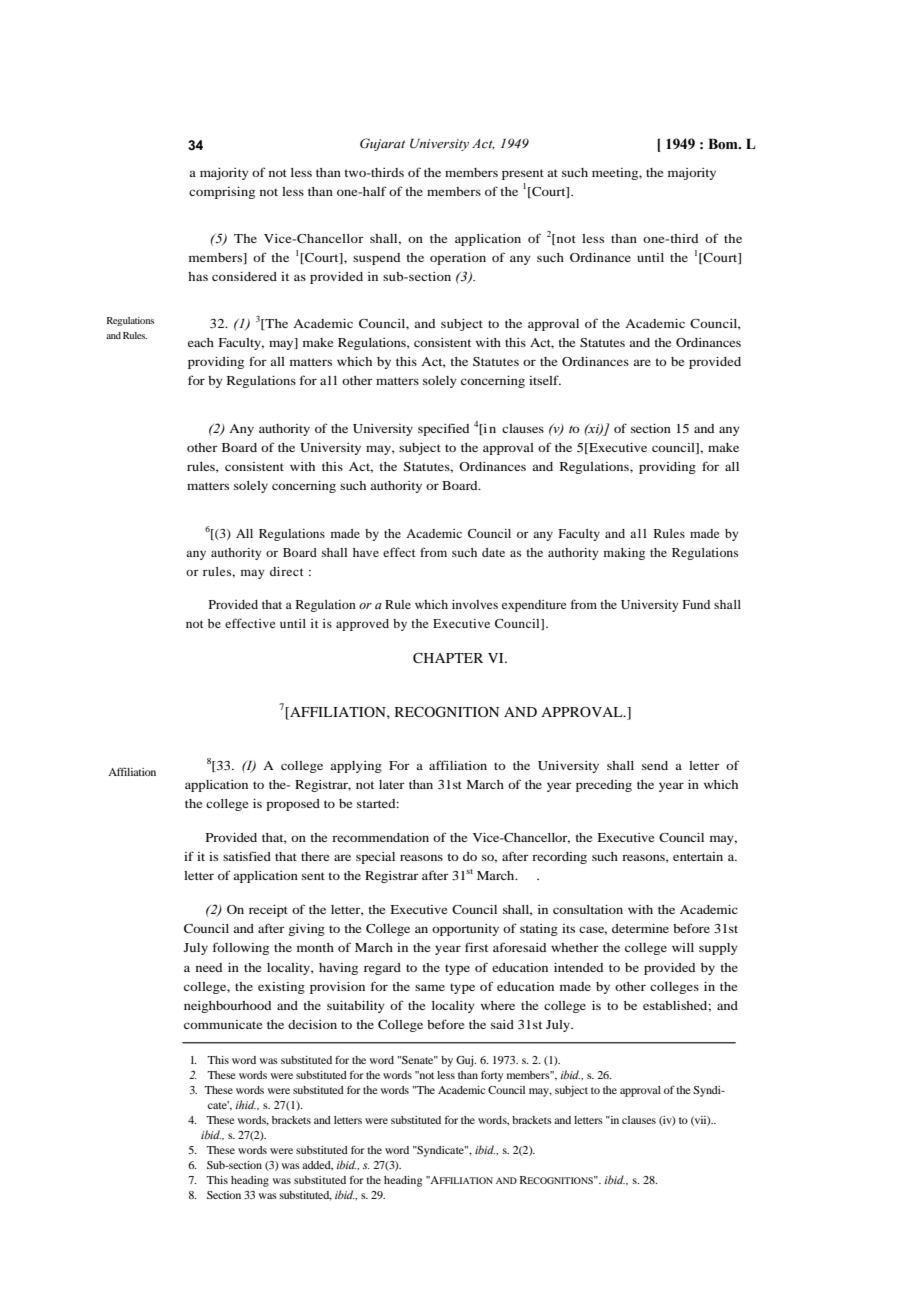 This page has width=924, height=1308. What do you see at coordinates (201, 342) in the page?
I see `each` at bounding box center [201, 342].
